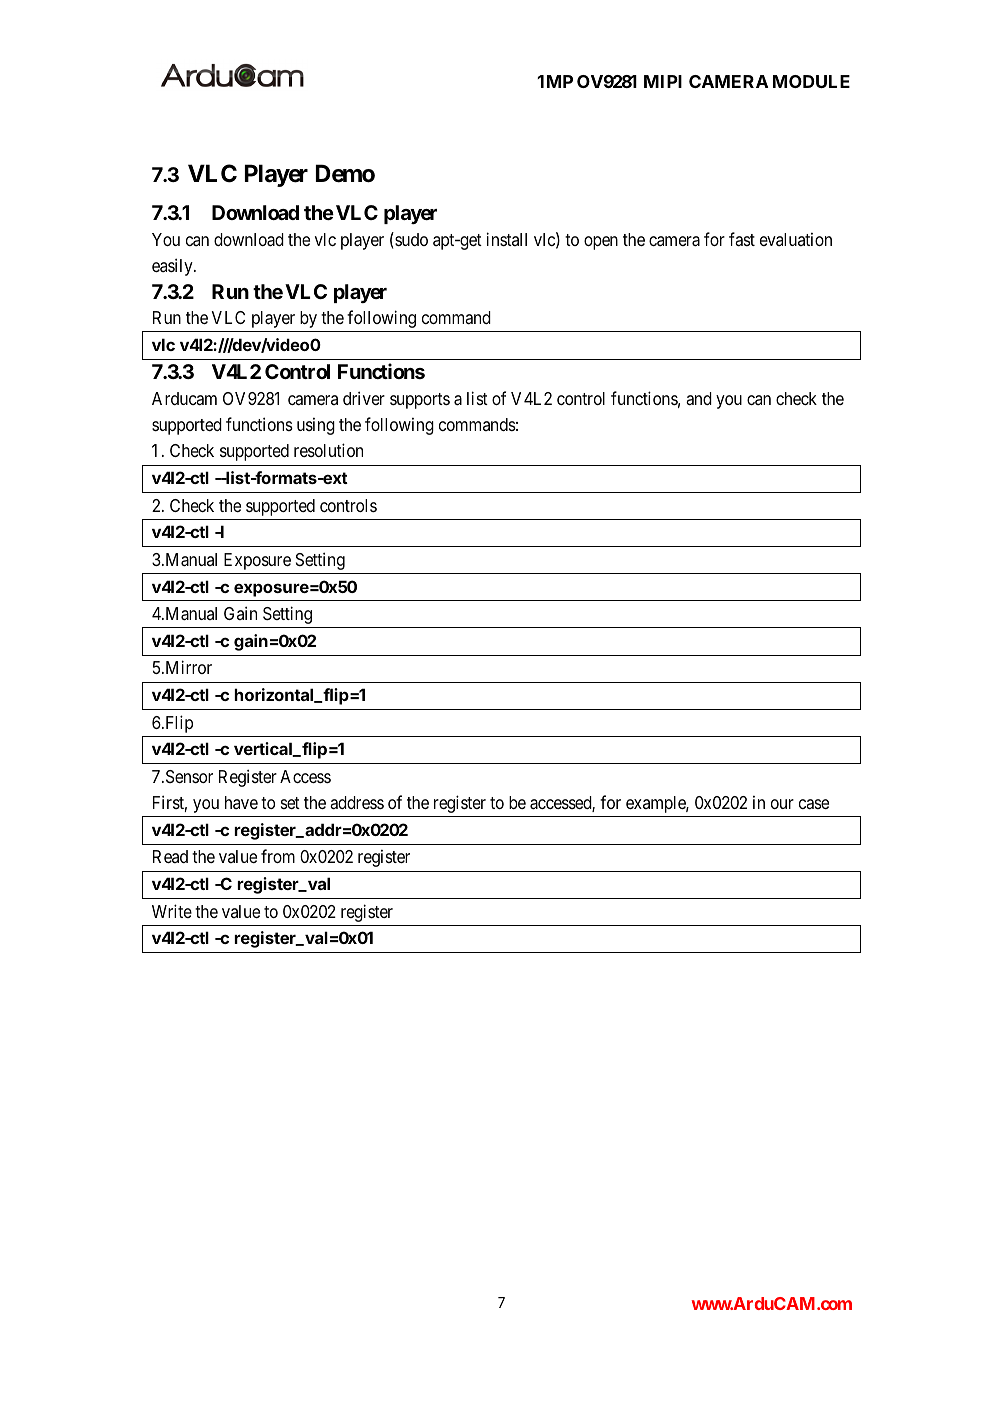 The width and height of the document is (1003, 1418). What do you see at coordinates (420, 401) in the document?
I see `supports` at bounding box center [420, 401].
